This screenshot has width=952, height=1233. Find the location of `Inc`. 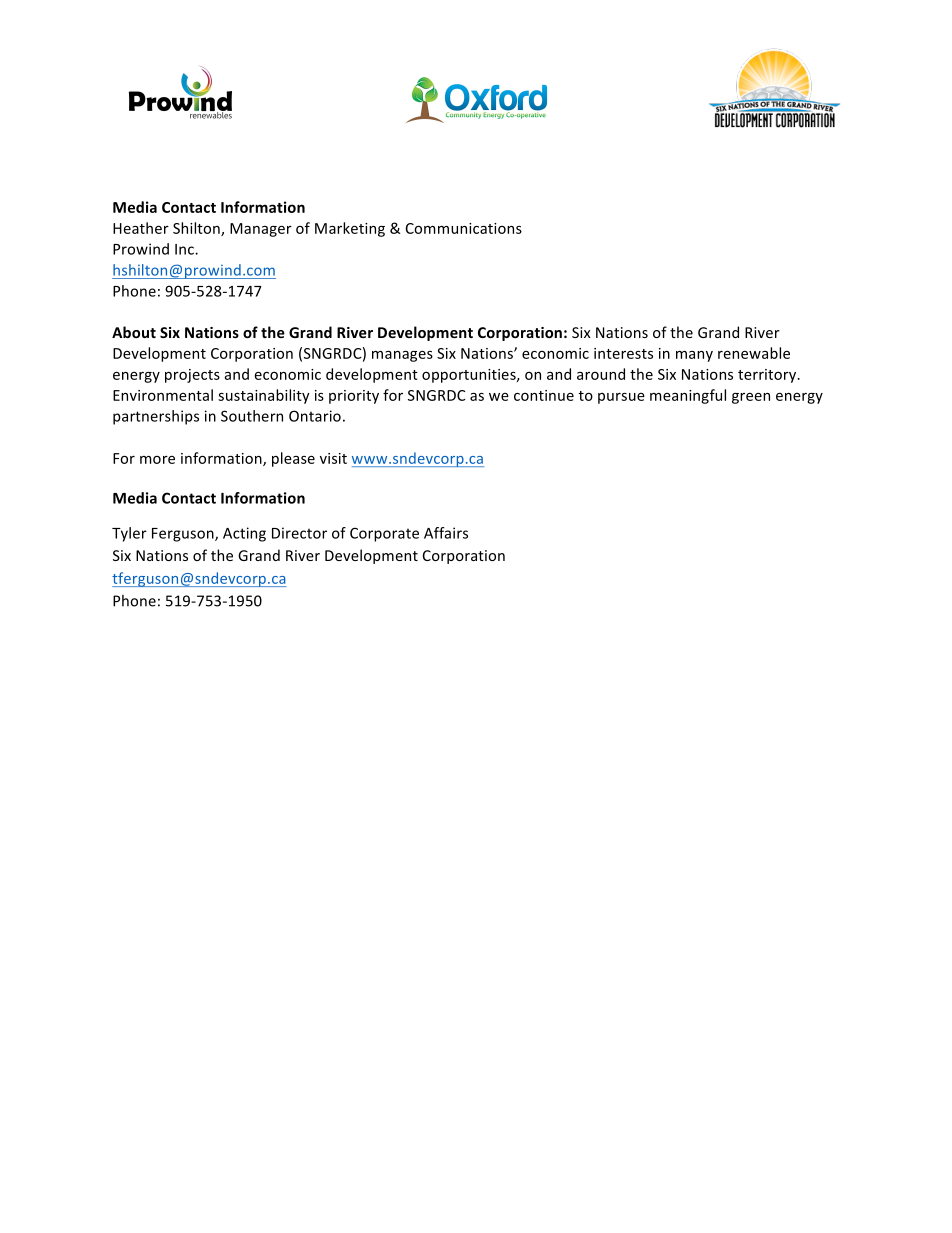

Inc is located at coordinates (185, 249).
